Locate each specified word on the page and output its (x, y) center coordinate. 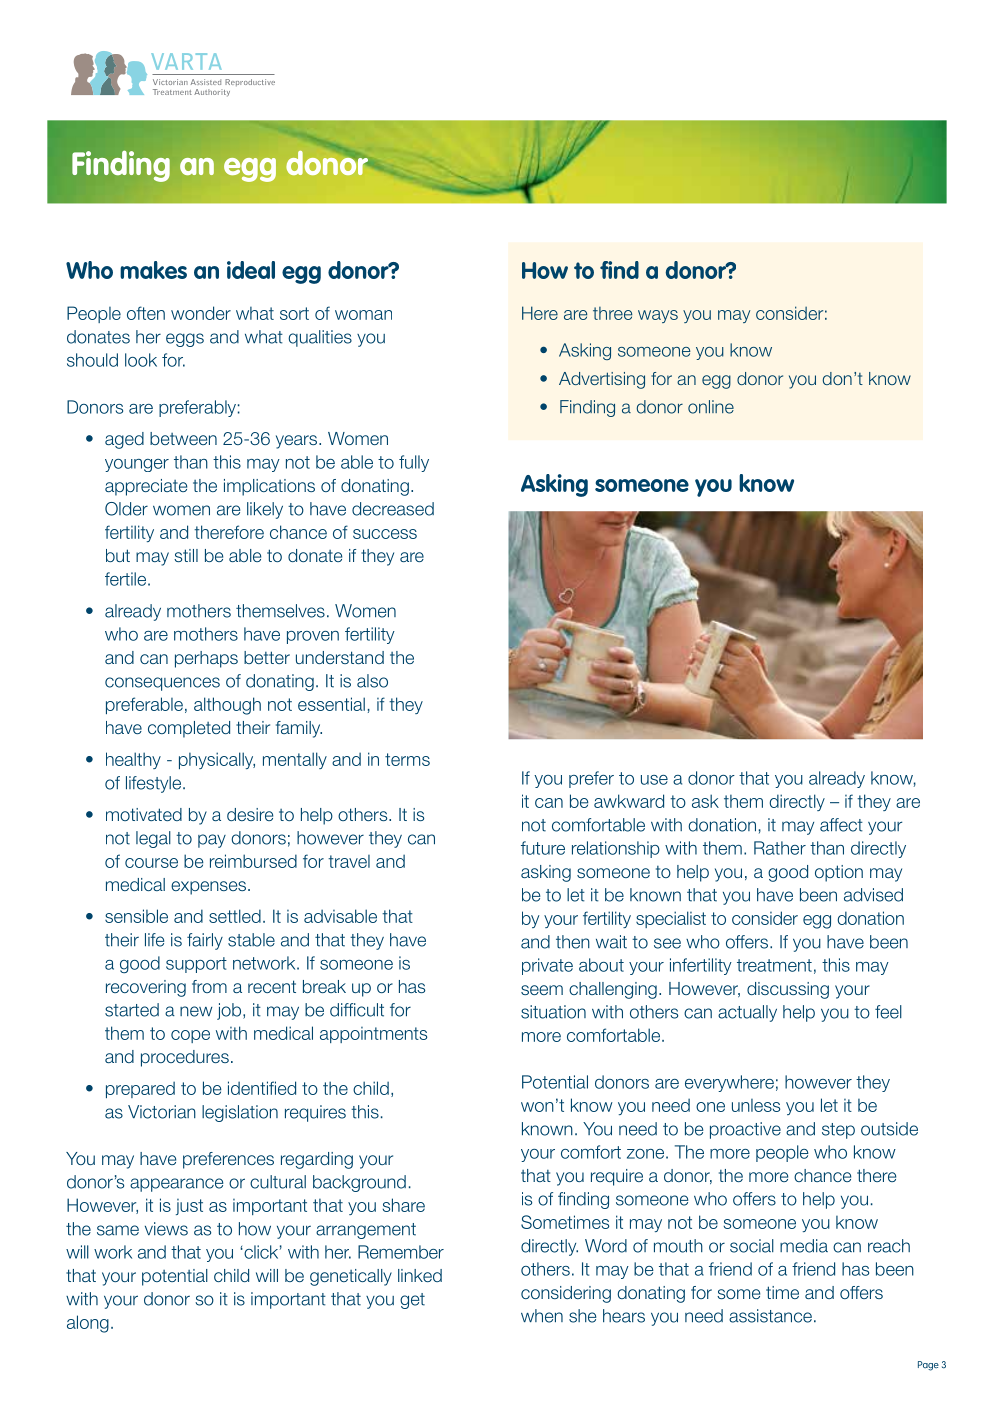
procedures (185, 1058)
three (612, 313)
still (186, 555)
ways (658, 316)
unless (756, 1105)
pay (212, 841)
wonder (201, 313)
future (543, 848)
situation (553, 1012)
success (385, 534)
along (88, 1324)
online (711, 407)
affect (841, 825)
